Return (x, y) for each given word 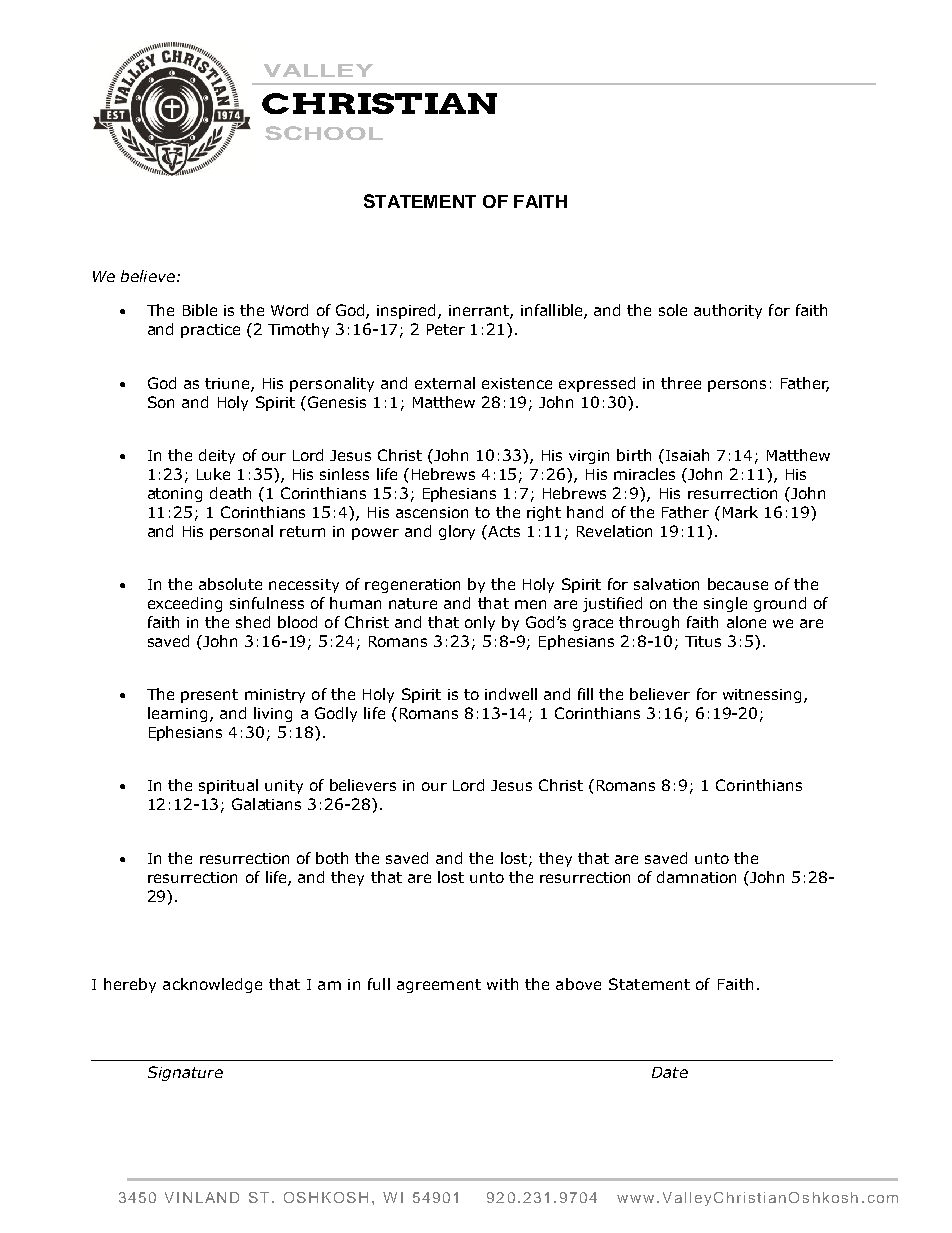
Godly (336, 714)
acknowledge (212, 985)
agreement (439, 986)
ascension (432, 512)
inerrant (480, 312)
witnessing (762, 696)
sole (673, 310)
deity (217, 456)
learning (177, 714)
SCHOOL (324, 133)
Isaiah (687, 455)
